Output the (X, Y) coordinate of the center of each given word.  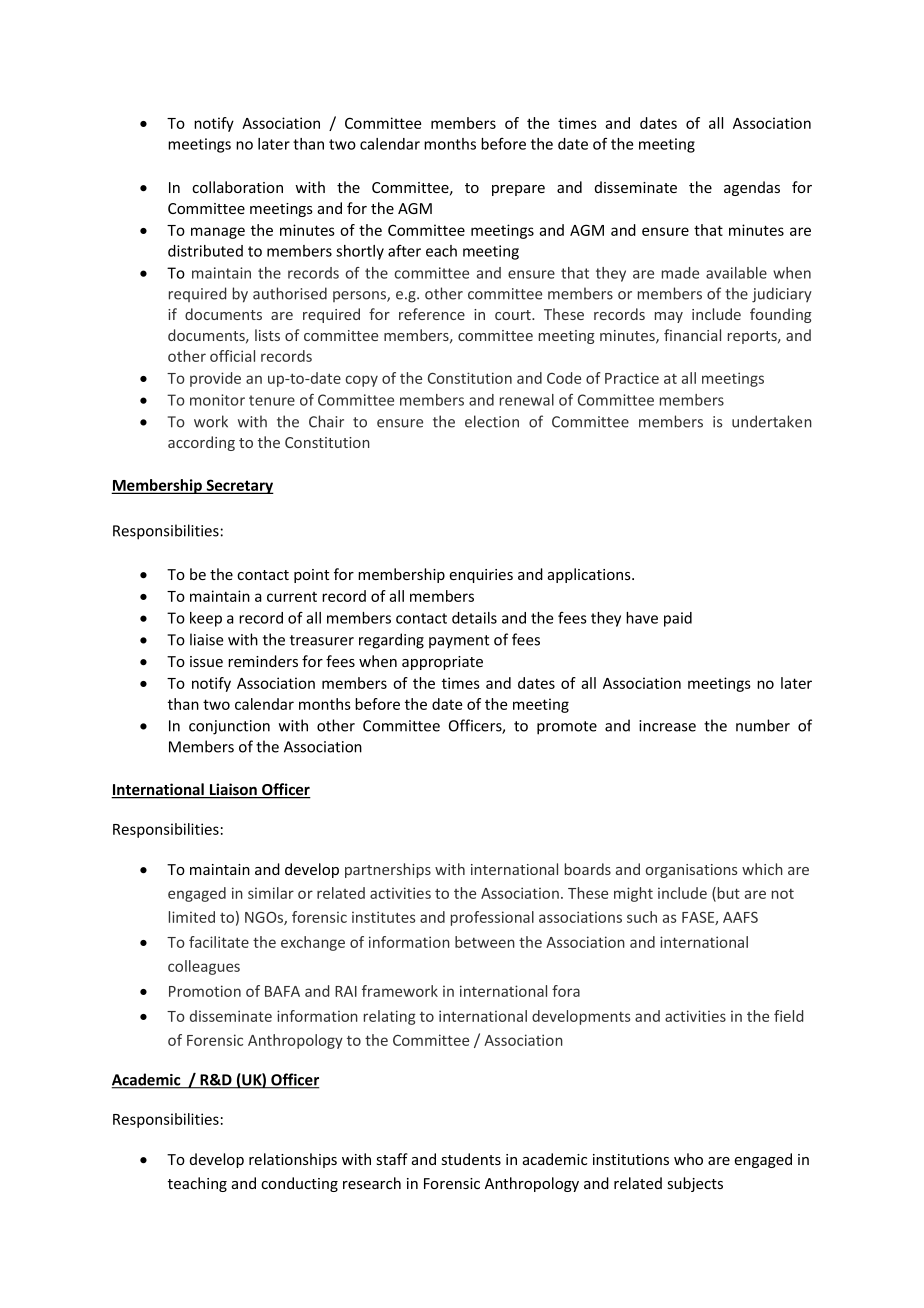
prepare (518, 190)
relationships (293, 1160)
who (688, 1159)
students (471, 1159)
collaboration (237, 187)
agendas (752, 188)
